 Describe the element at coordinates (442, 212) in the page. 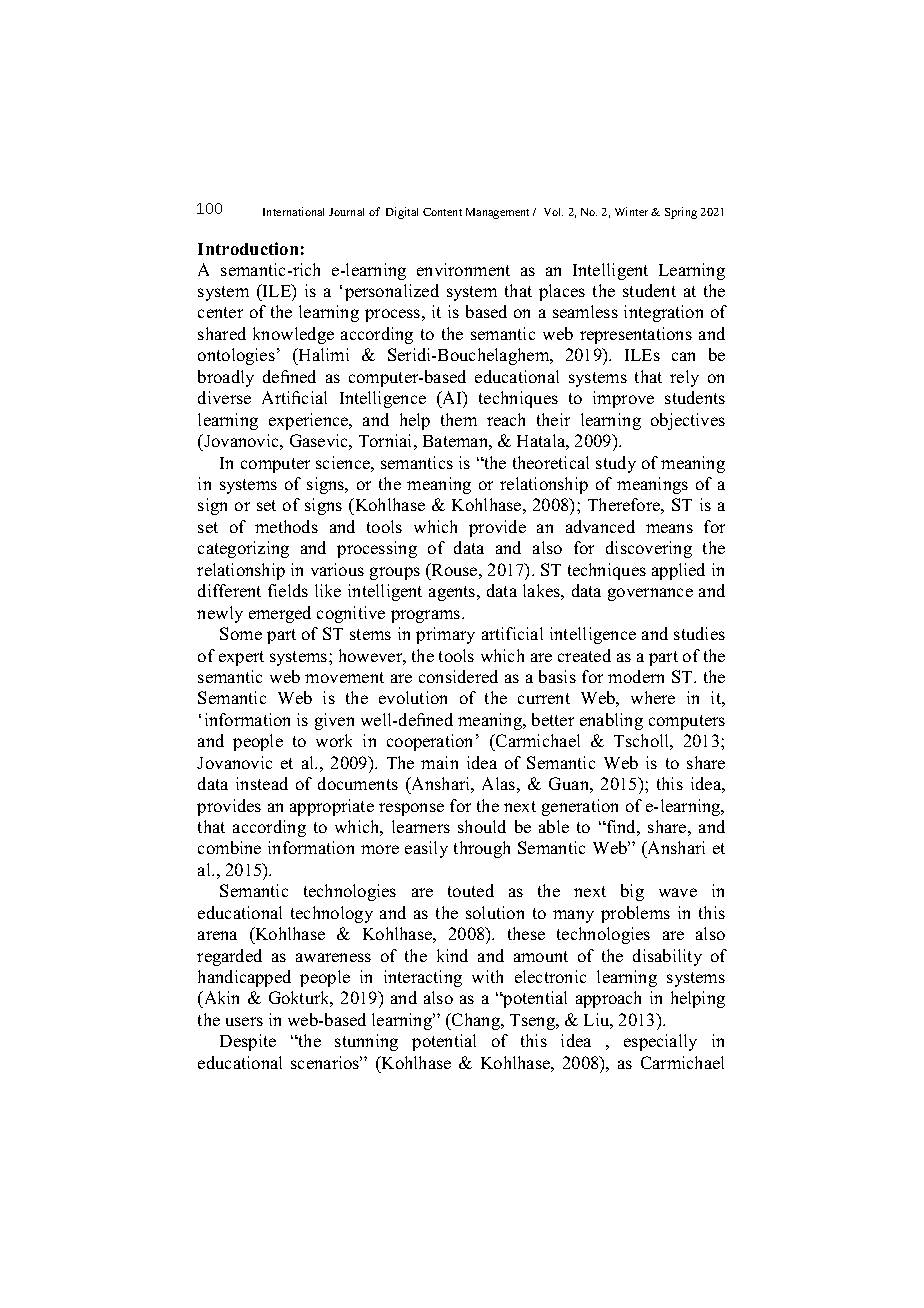

I see `Content` at that location.
